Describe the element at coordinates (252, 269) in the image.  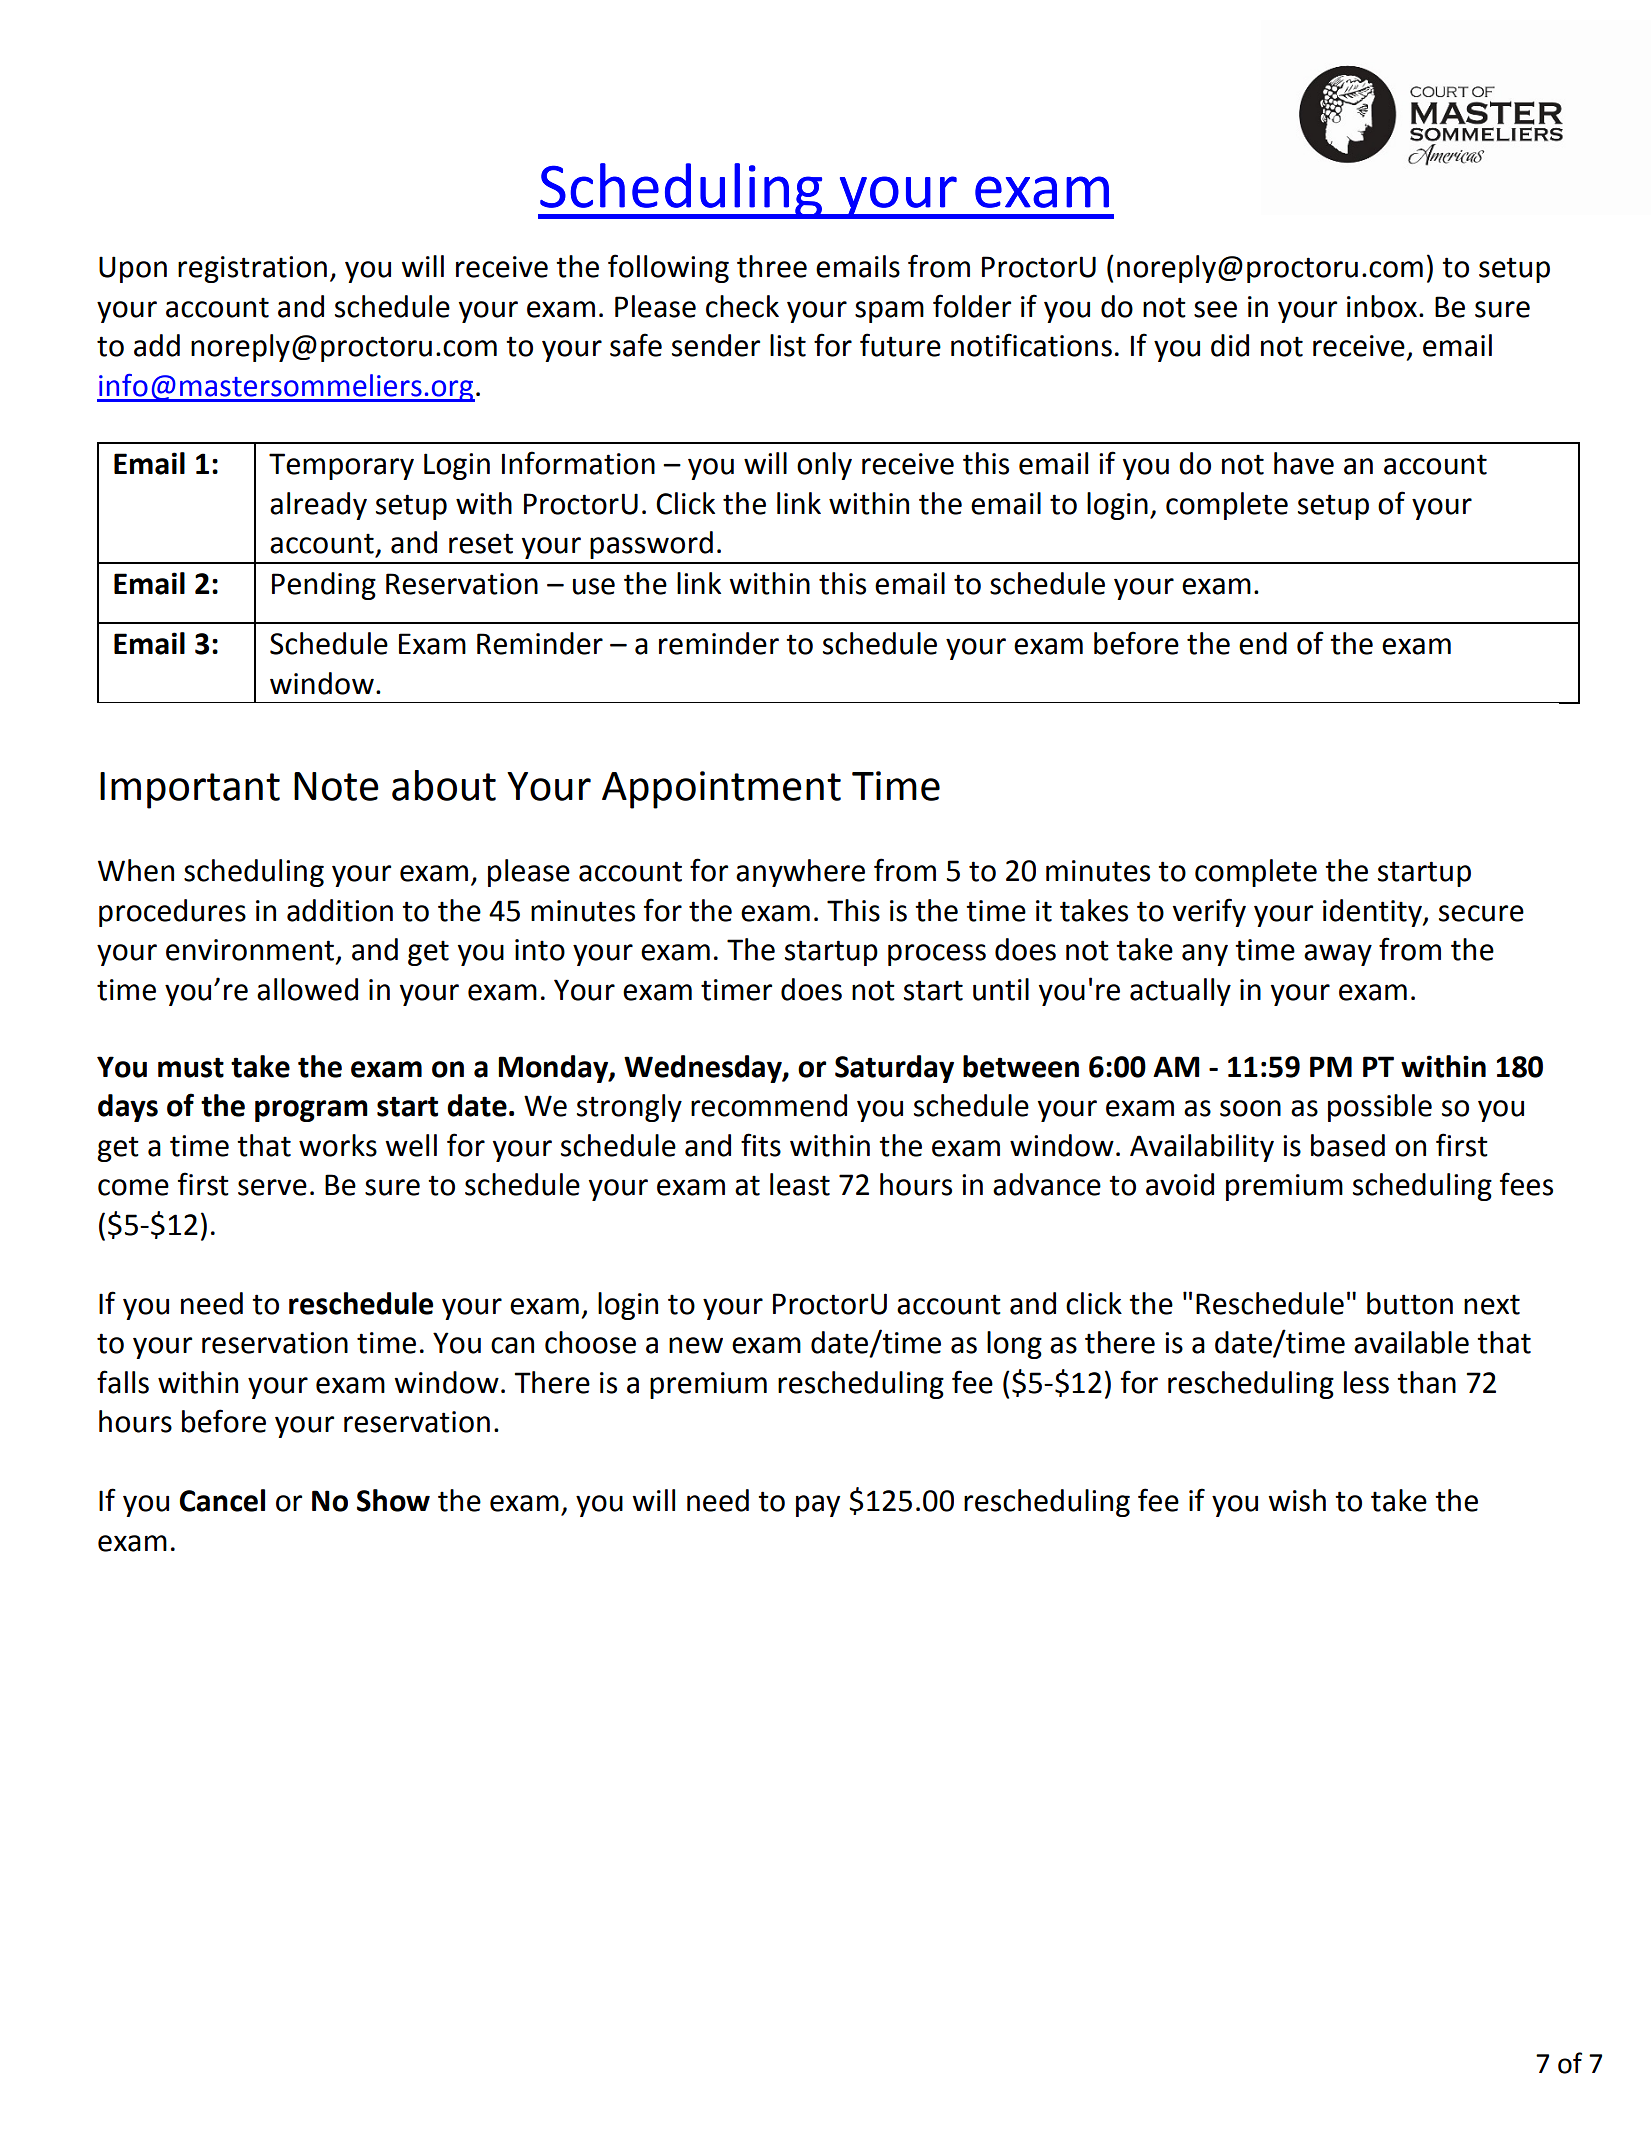
I see `registration` at that location.
